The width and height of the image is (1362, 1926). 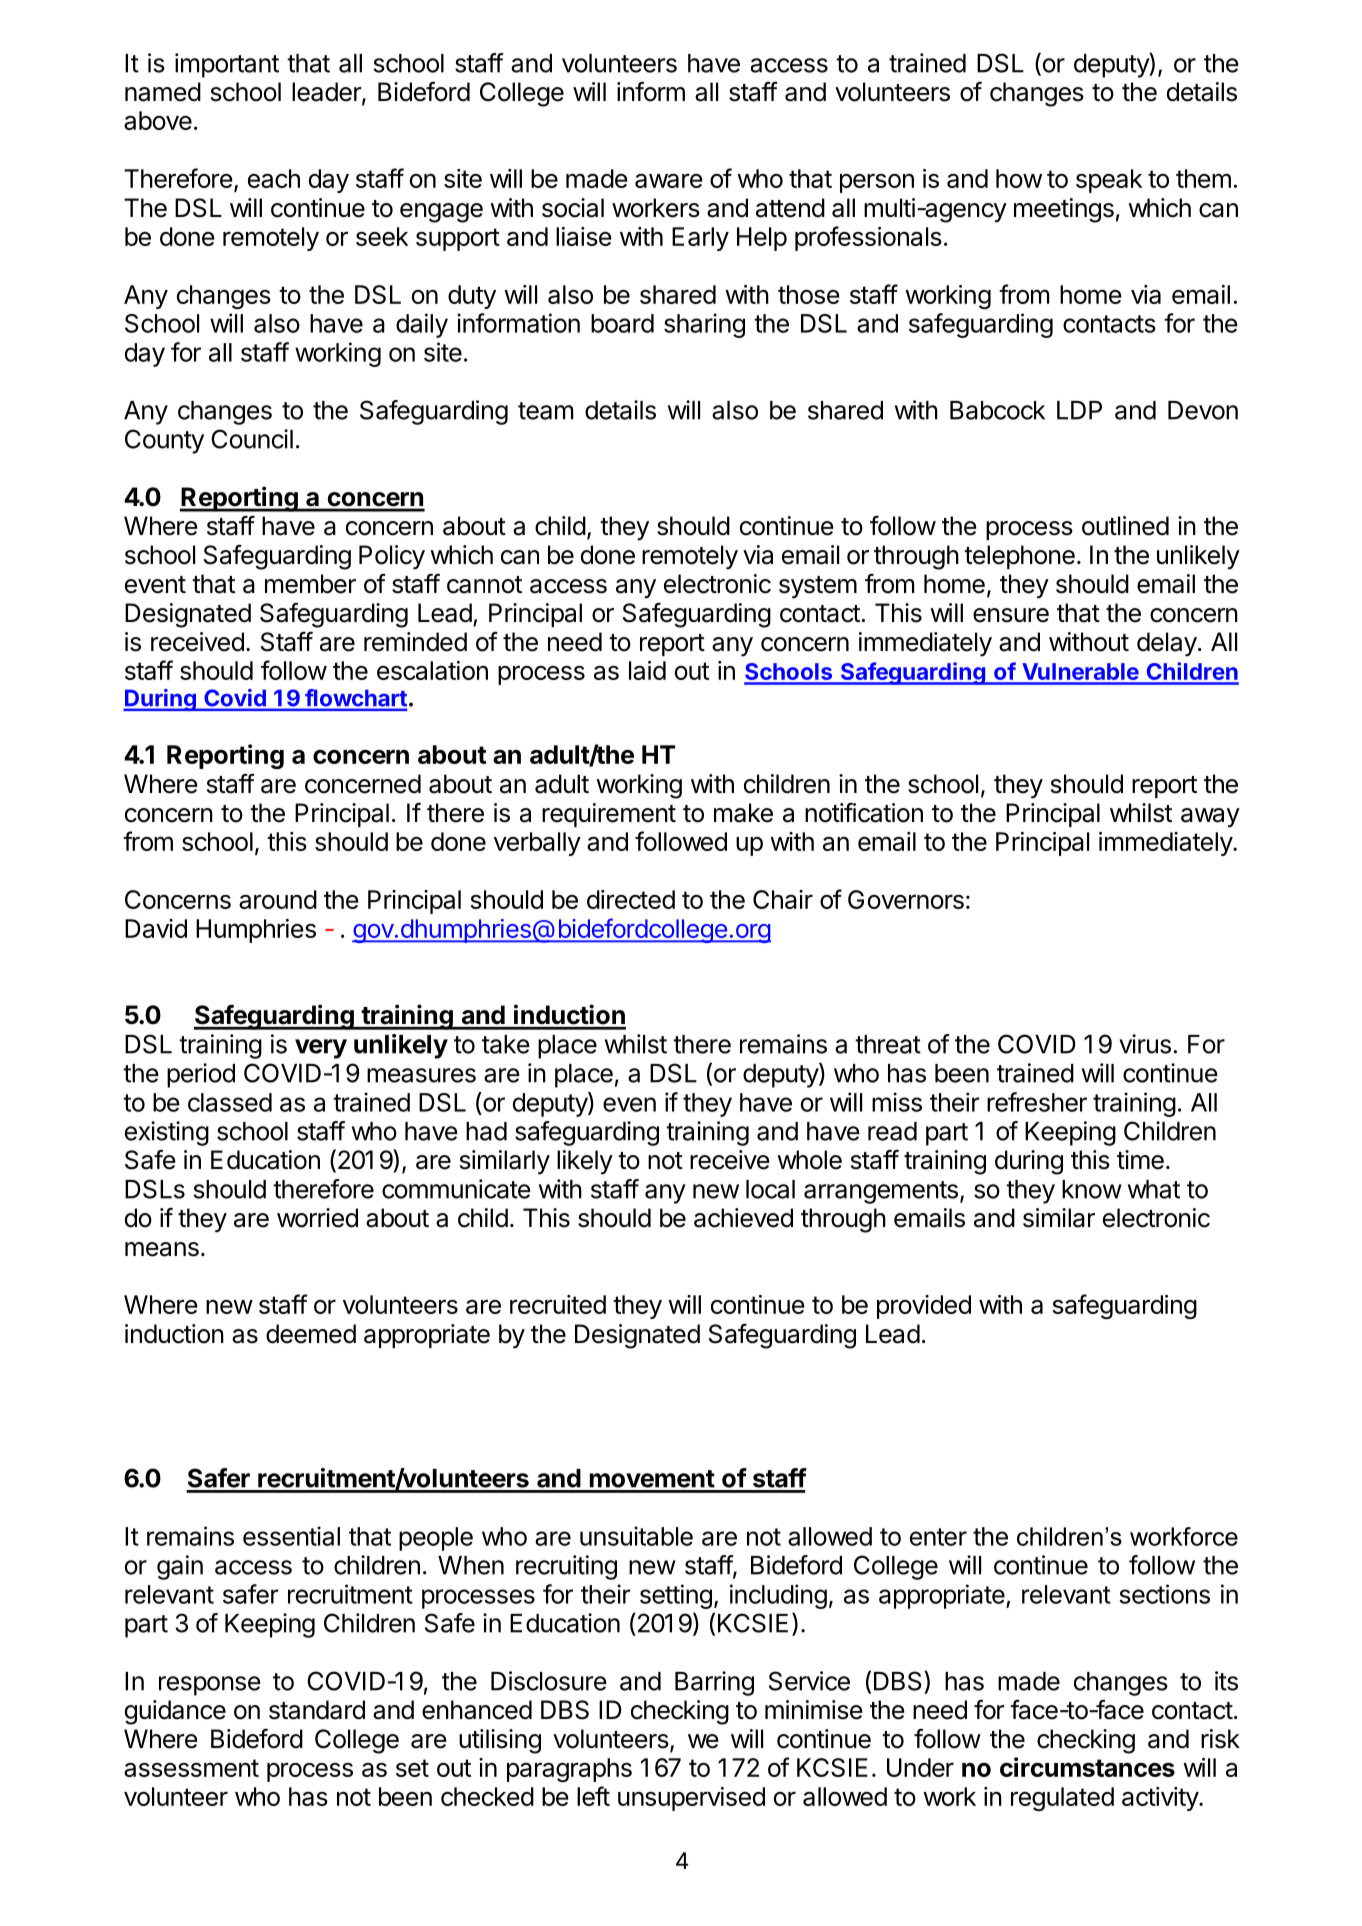 I want to click on each, so click(x=274, y=178).
